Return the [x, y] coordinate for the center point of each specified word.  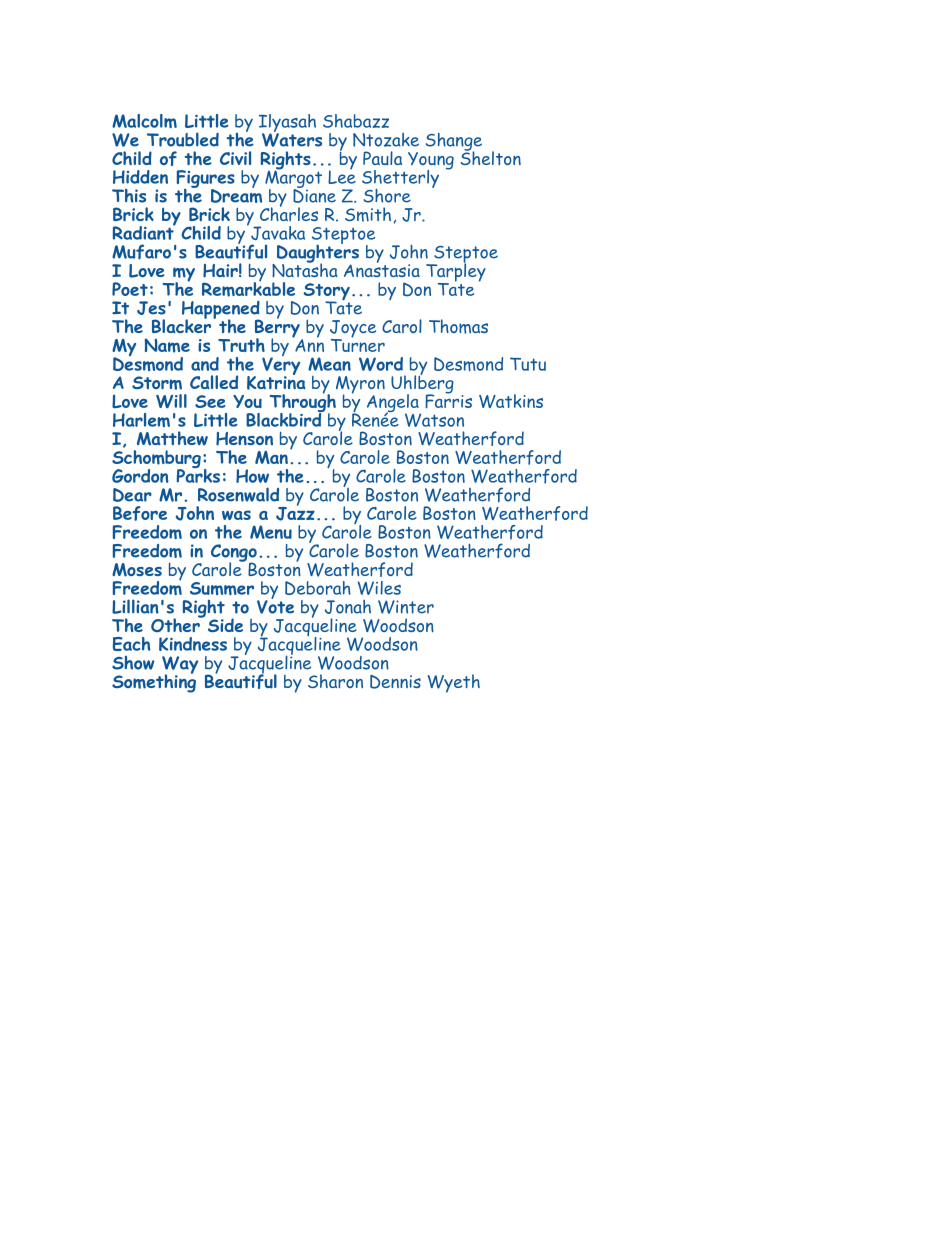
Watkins [511, 401]
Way [180, 666]
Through [303, 403]
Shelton [490, 157]
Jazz [295, 512]
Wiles [379, 588]
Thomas [458, 326]
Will [171, 401]
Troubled [183, 139]
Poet [130, 289]
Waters [292, 139]
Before [140, 513]
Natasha [305, 269]
